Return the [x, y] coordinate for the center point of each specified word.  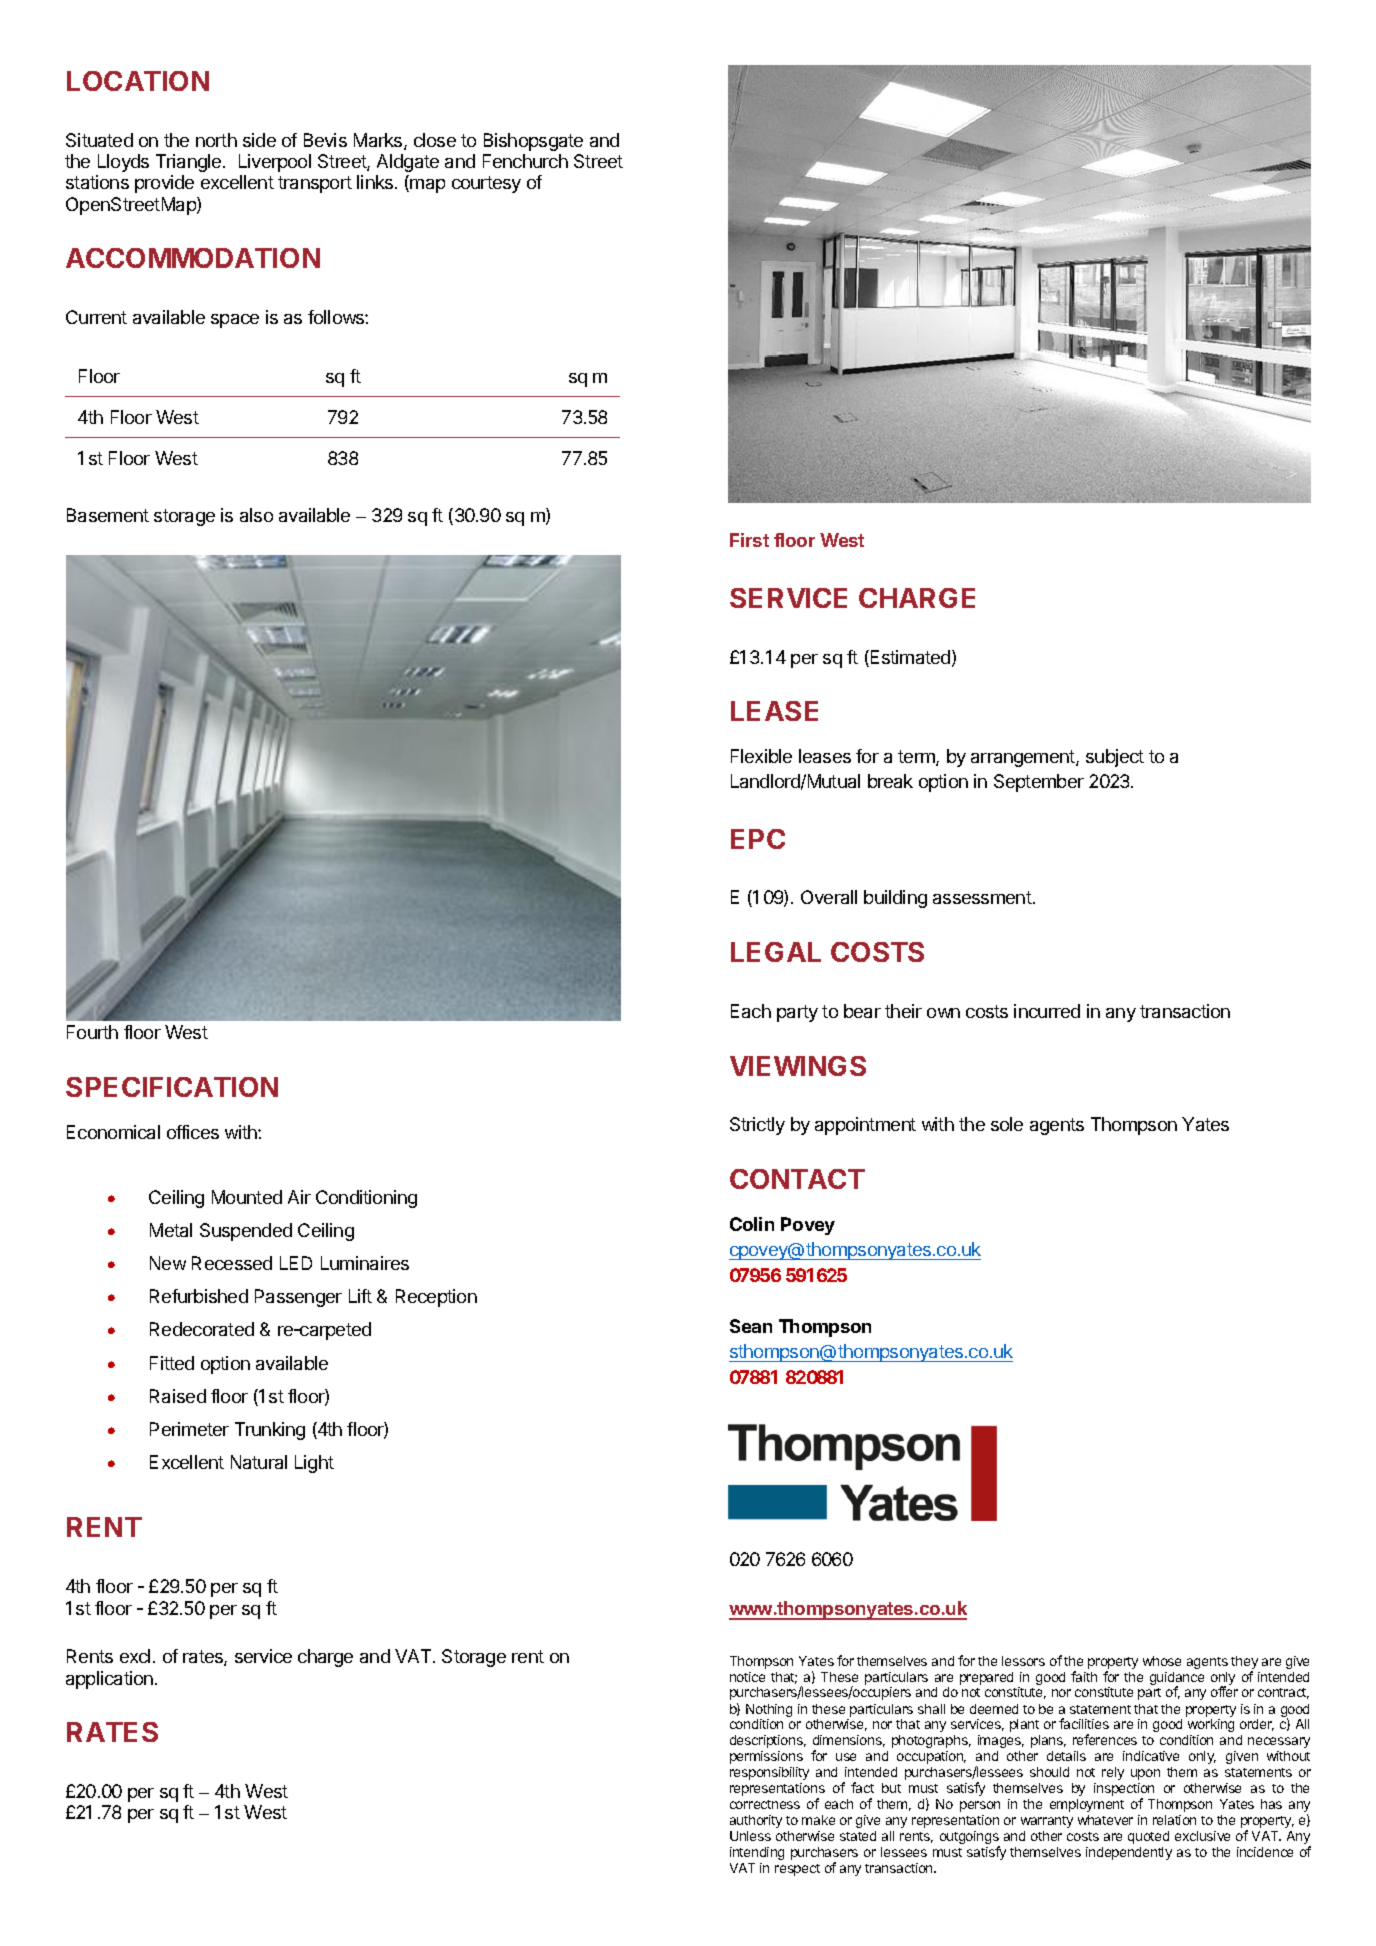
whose [1162, 1661]
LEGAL [776, 952]
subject [1115, 758]
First [749, 540]
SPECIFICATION [172, 1087]
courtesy [486, 184]
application [111, 1680]
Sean [751, 1326]
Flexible [761, 756]
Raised [178, 1396]
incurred [1047, 1011]
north [216, 140]
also [256, 515]
